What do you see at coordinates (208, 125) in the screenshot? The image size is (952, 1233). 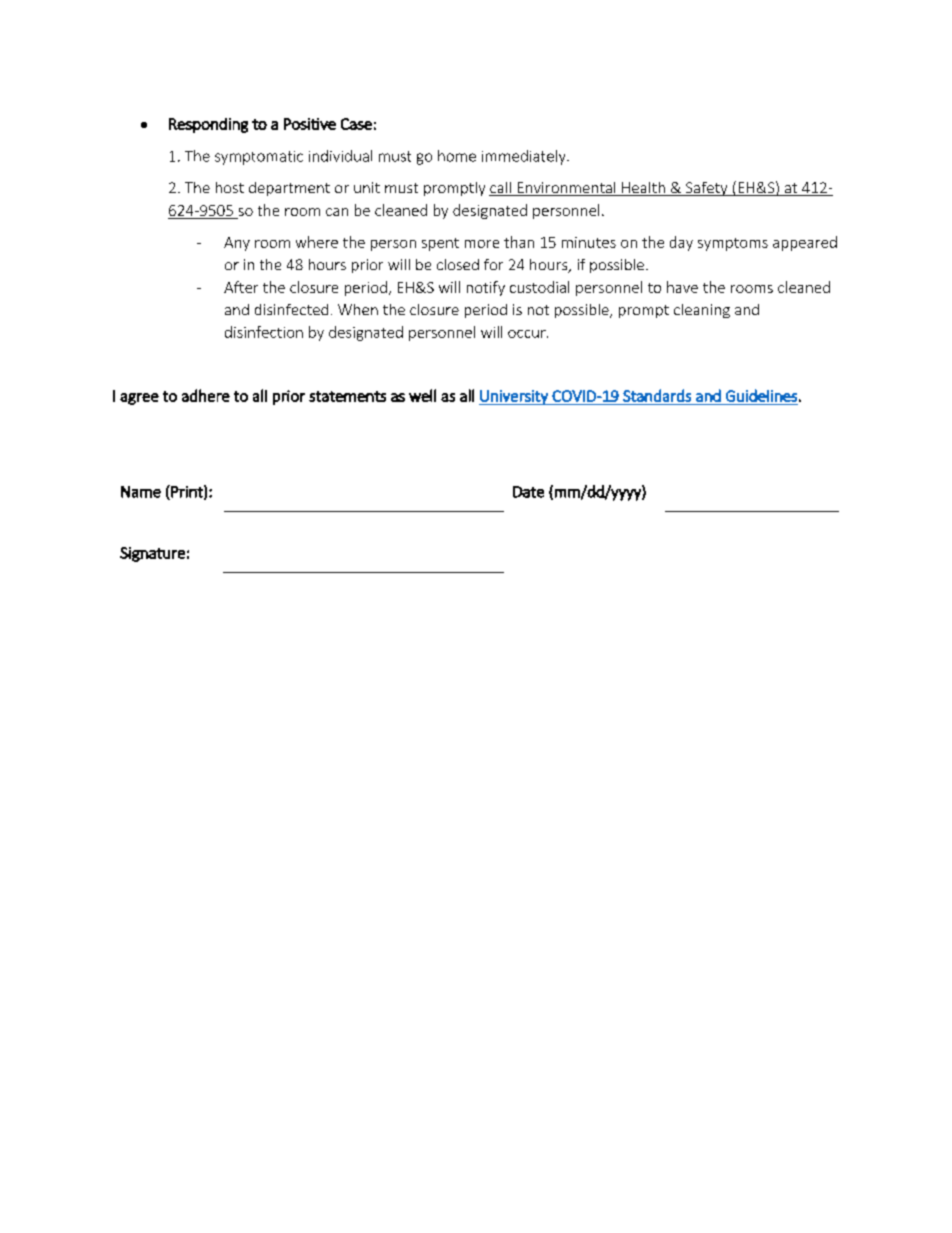 I see `Responding` at bounding box center [208, 125].
